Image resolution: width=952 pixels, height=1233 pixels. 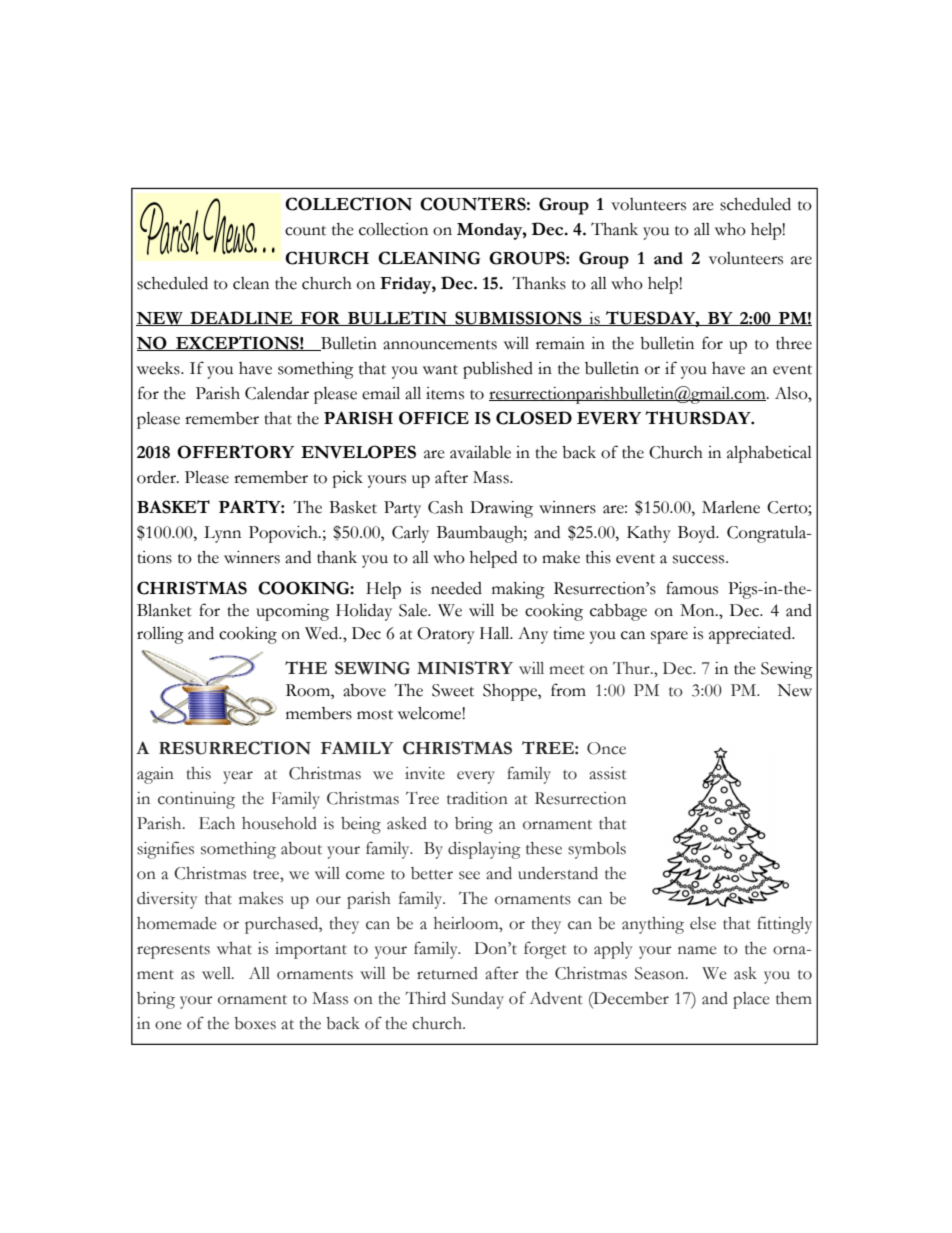 What do you see at coordinates (751, 1000) in the document?
I see `place` at bounding box center [751, 1000].
